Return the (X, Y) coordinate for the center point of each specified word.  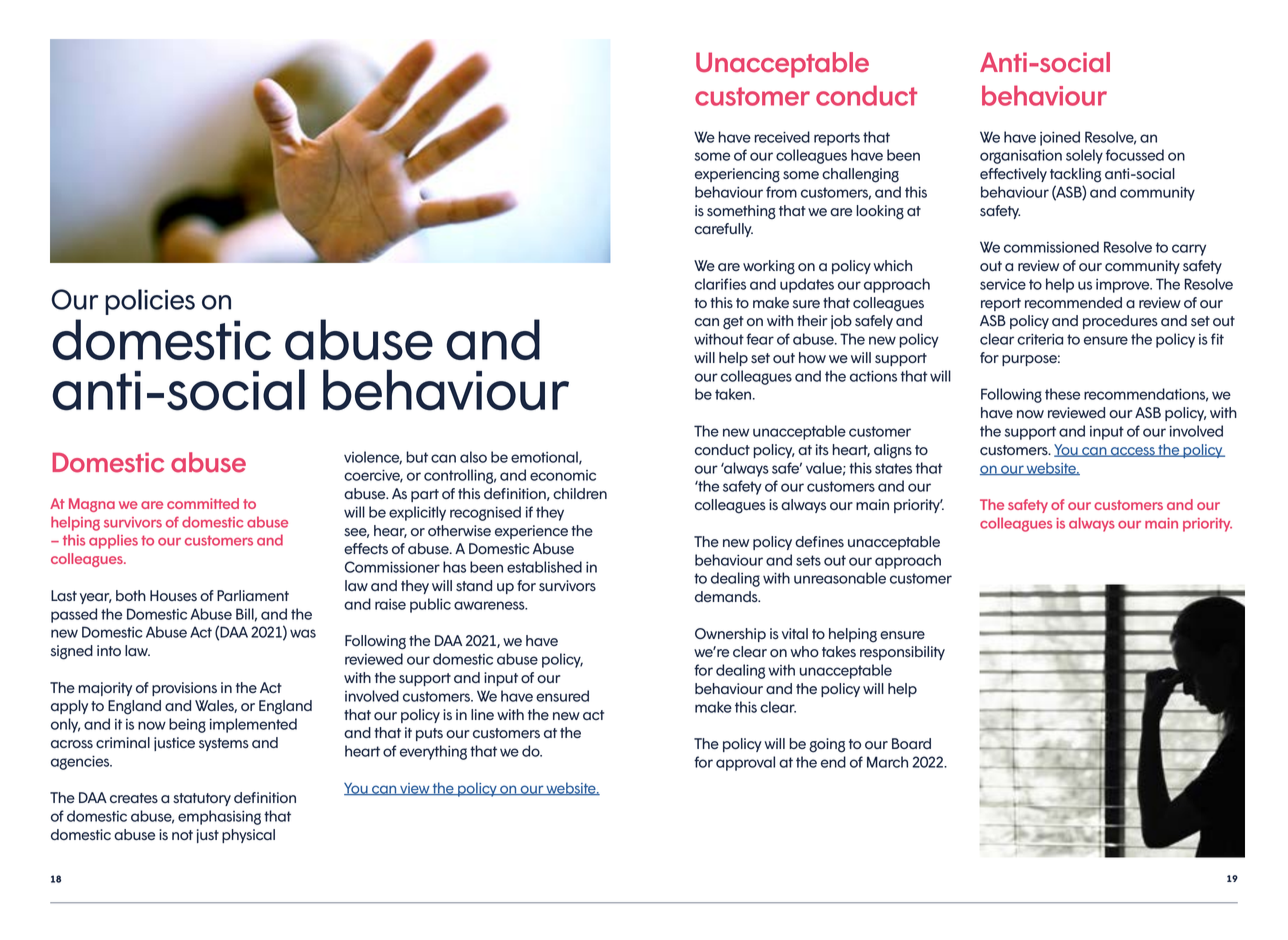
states (893, 468)
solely (1084, 156)
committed (203, 503)
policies (150, 302)
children (580, 494)
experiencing (737, 175)
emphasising (219, 817)
